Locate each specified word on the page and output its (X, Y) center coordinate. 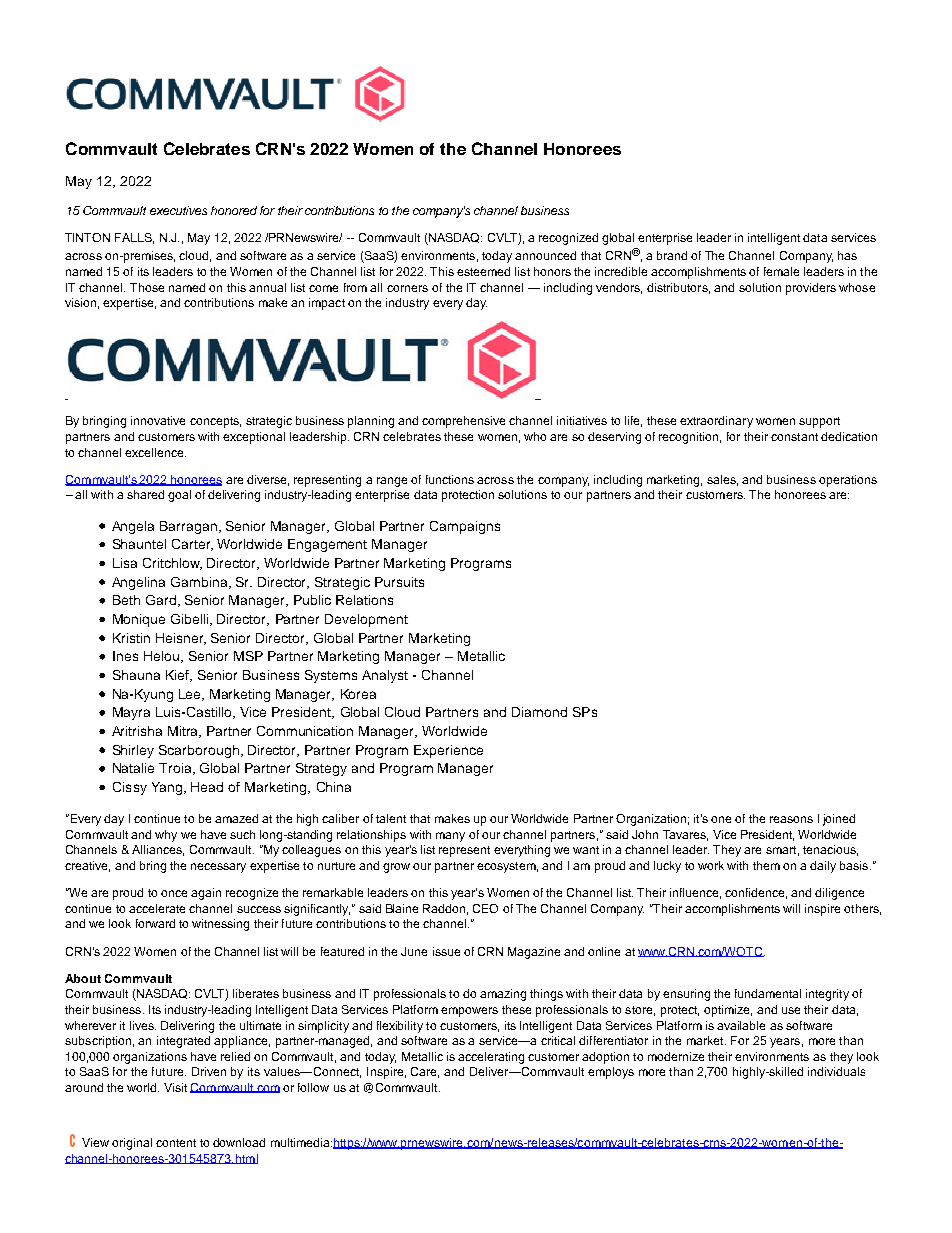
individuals (836, 1071)
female (781, 271)
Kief (178, 676)
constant (794, 437)
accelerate (157, 908)
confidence (756, 893)
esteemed (483, 271)
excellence (155, 452)
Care (425, 1072)
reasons (791, 819)
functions (450, 479)
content (176, 1143)
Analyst (385, 676)
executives (178, 210)
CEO (485, 908)
